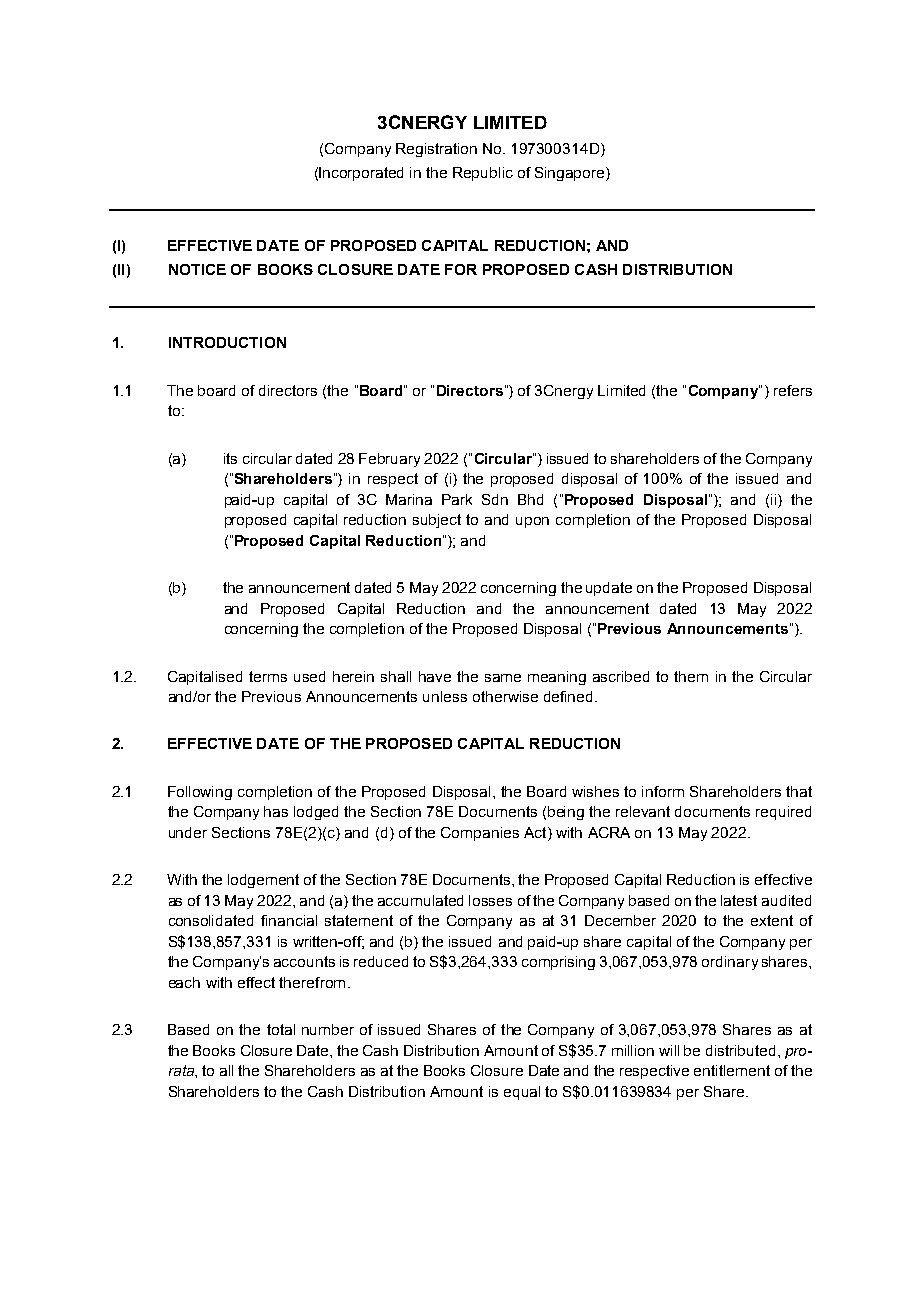 This screenshot has height=1308, width=924. I want to click on terms, so click(268, 676).
